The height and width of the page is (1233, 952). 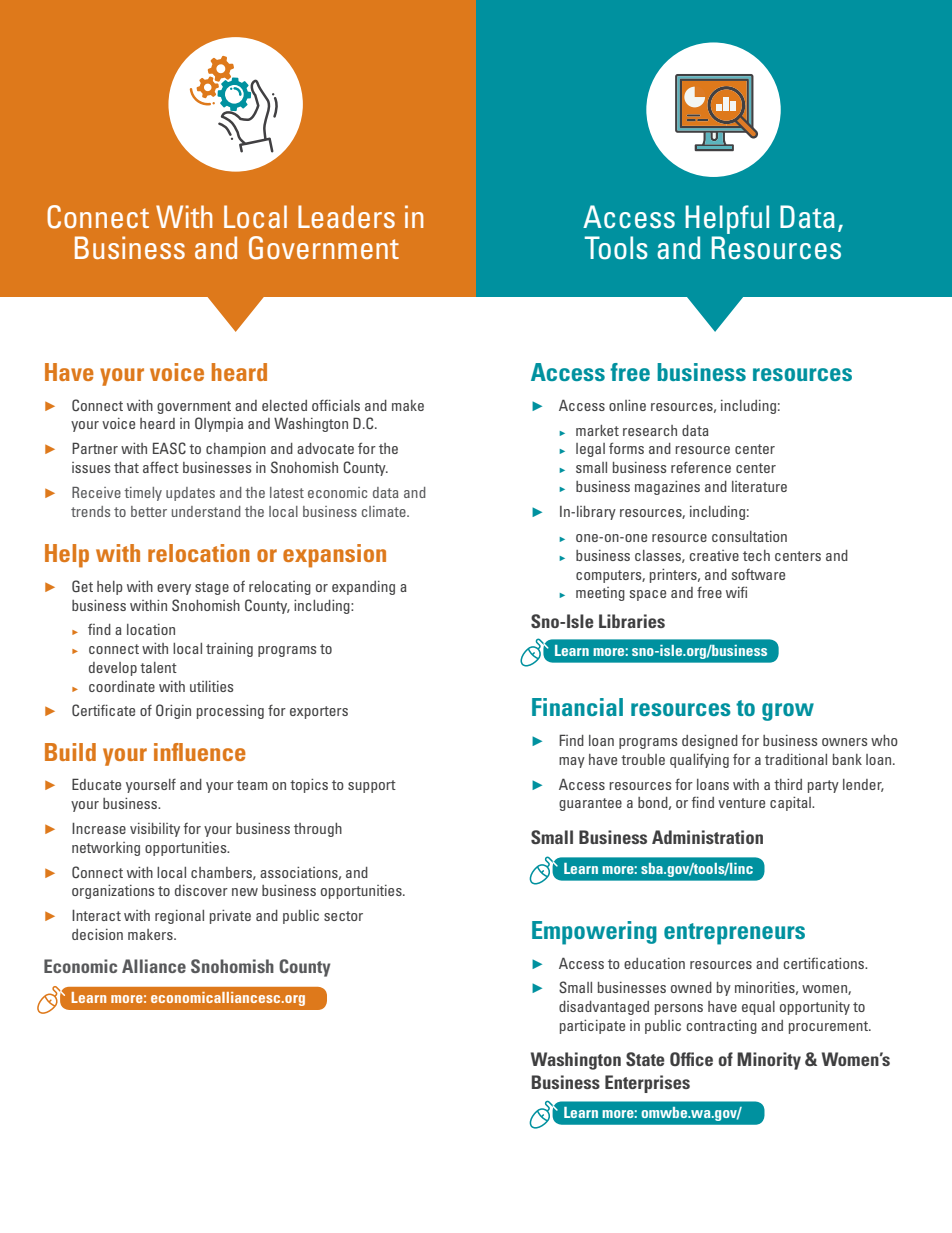 I want to click on guarantee, so click(x=590, y=804).
